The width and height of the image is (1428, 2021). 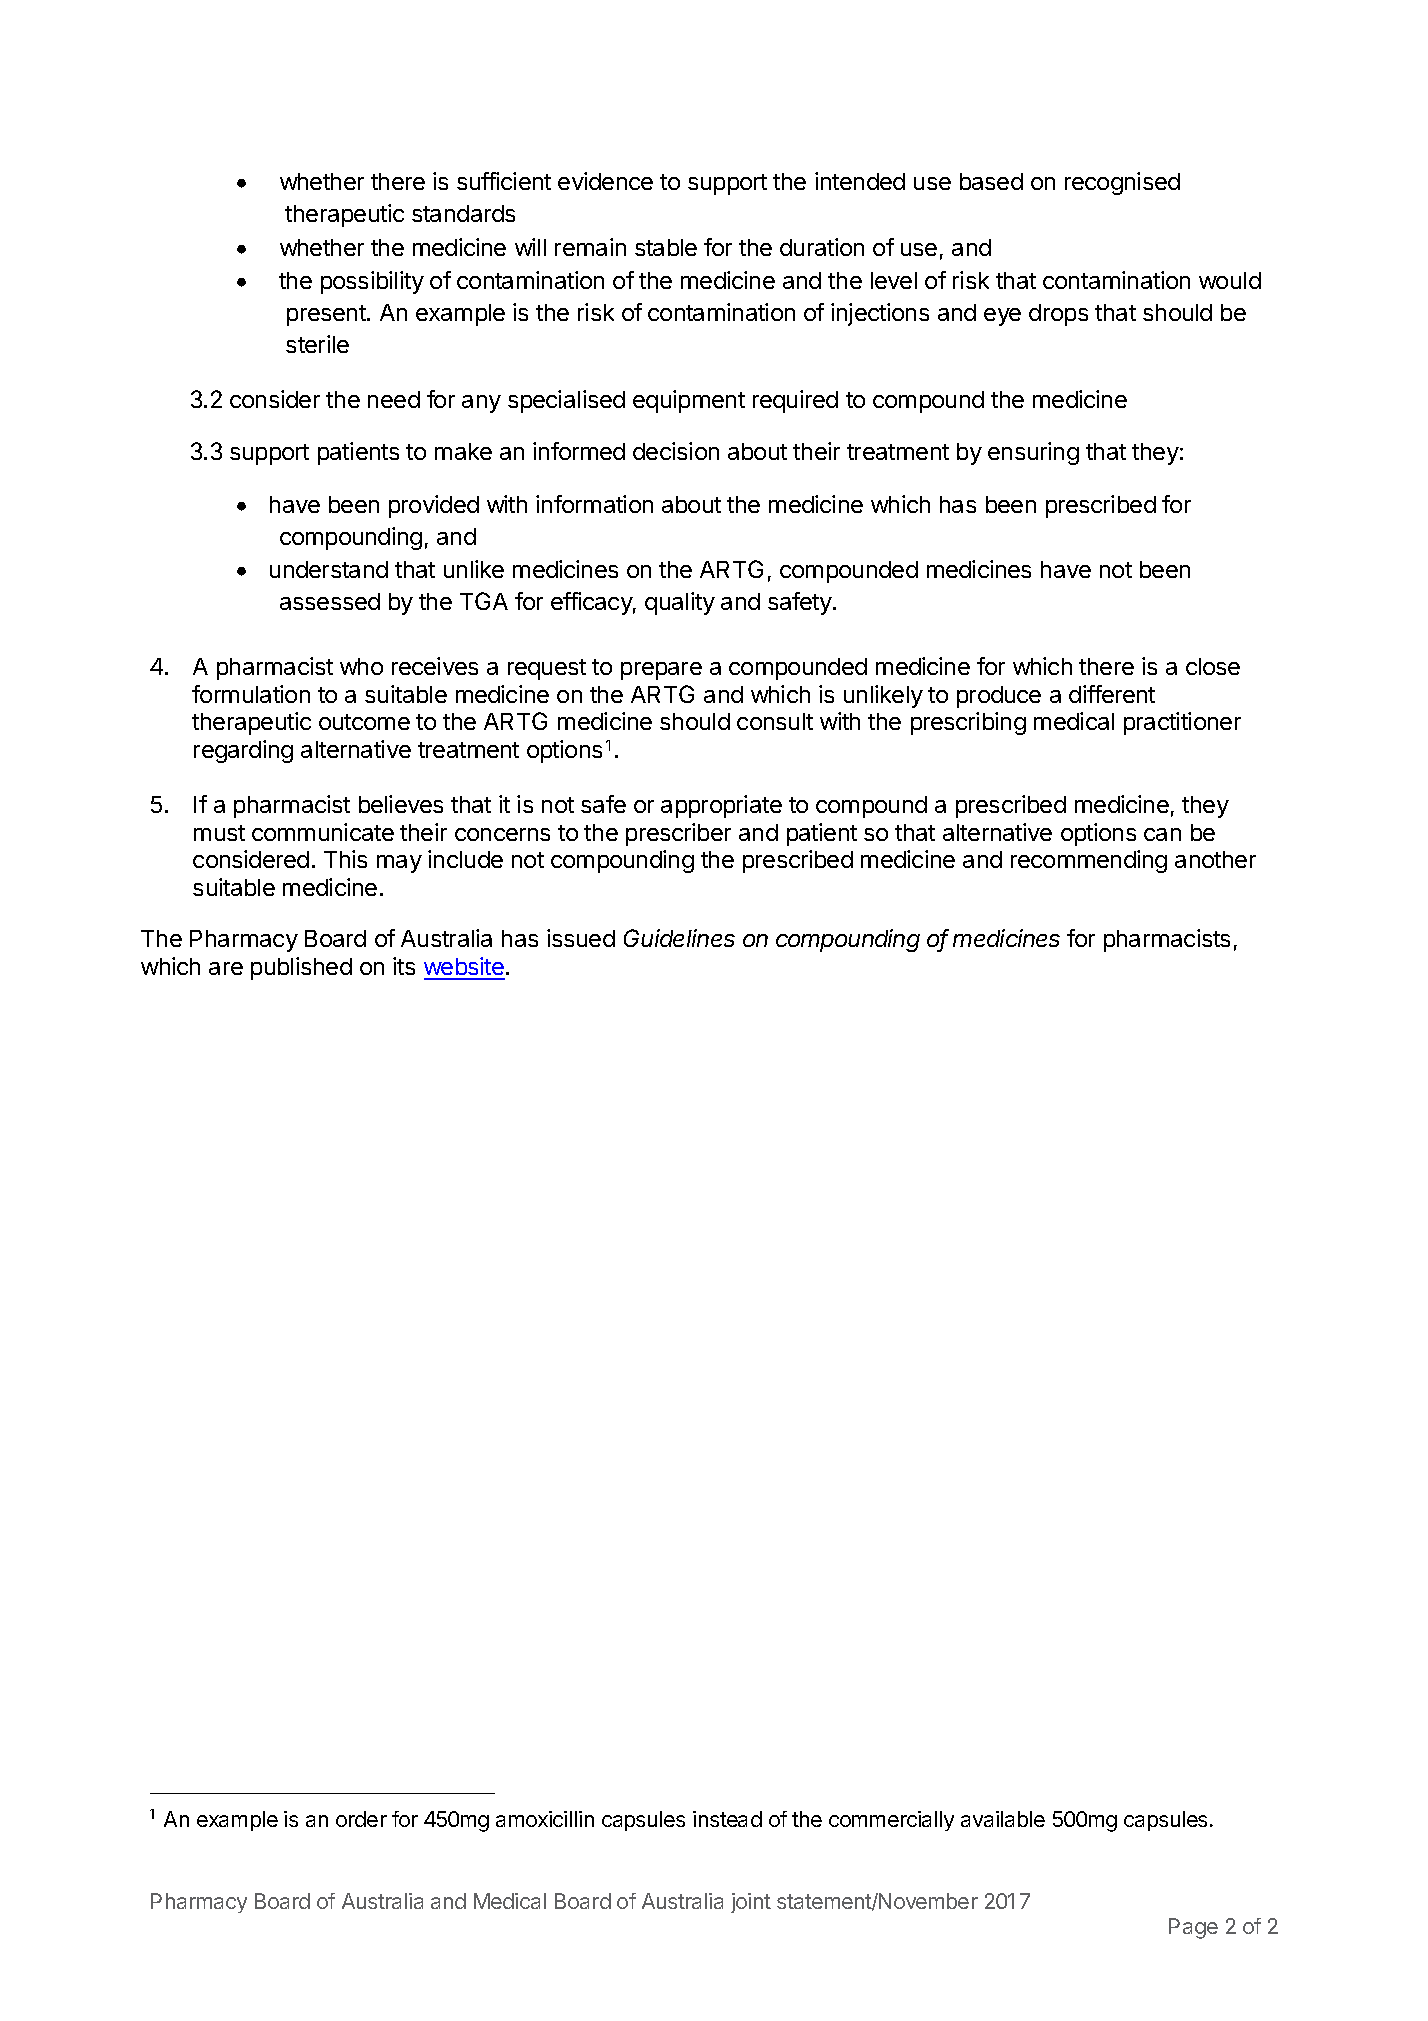 I want to click on stable, so click(x=666, y=247).
